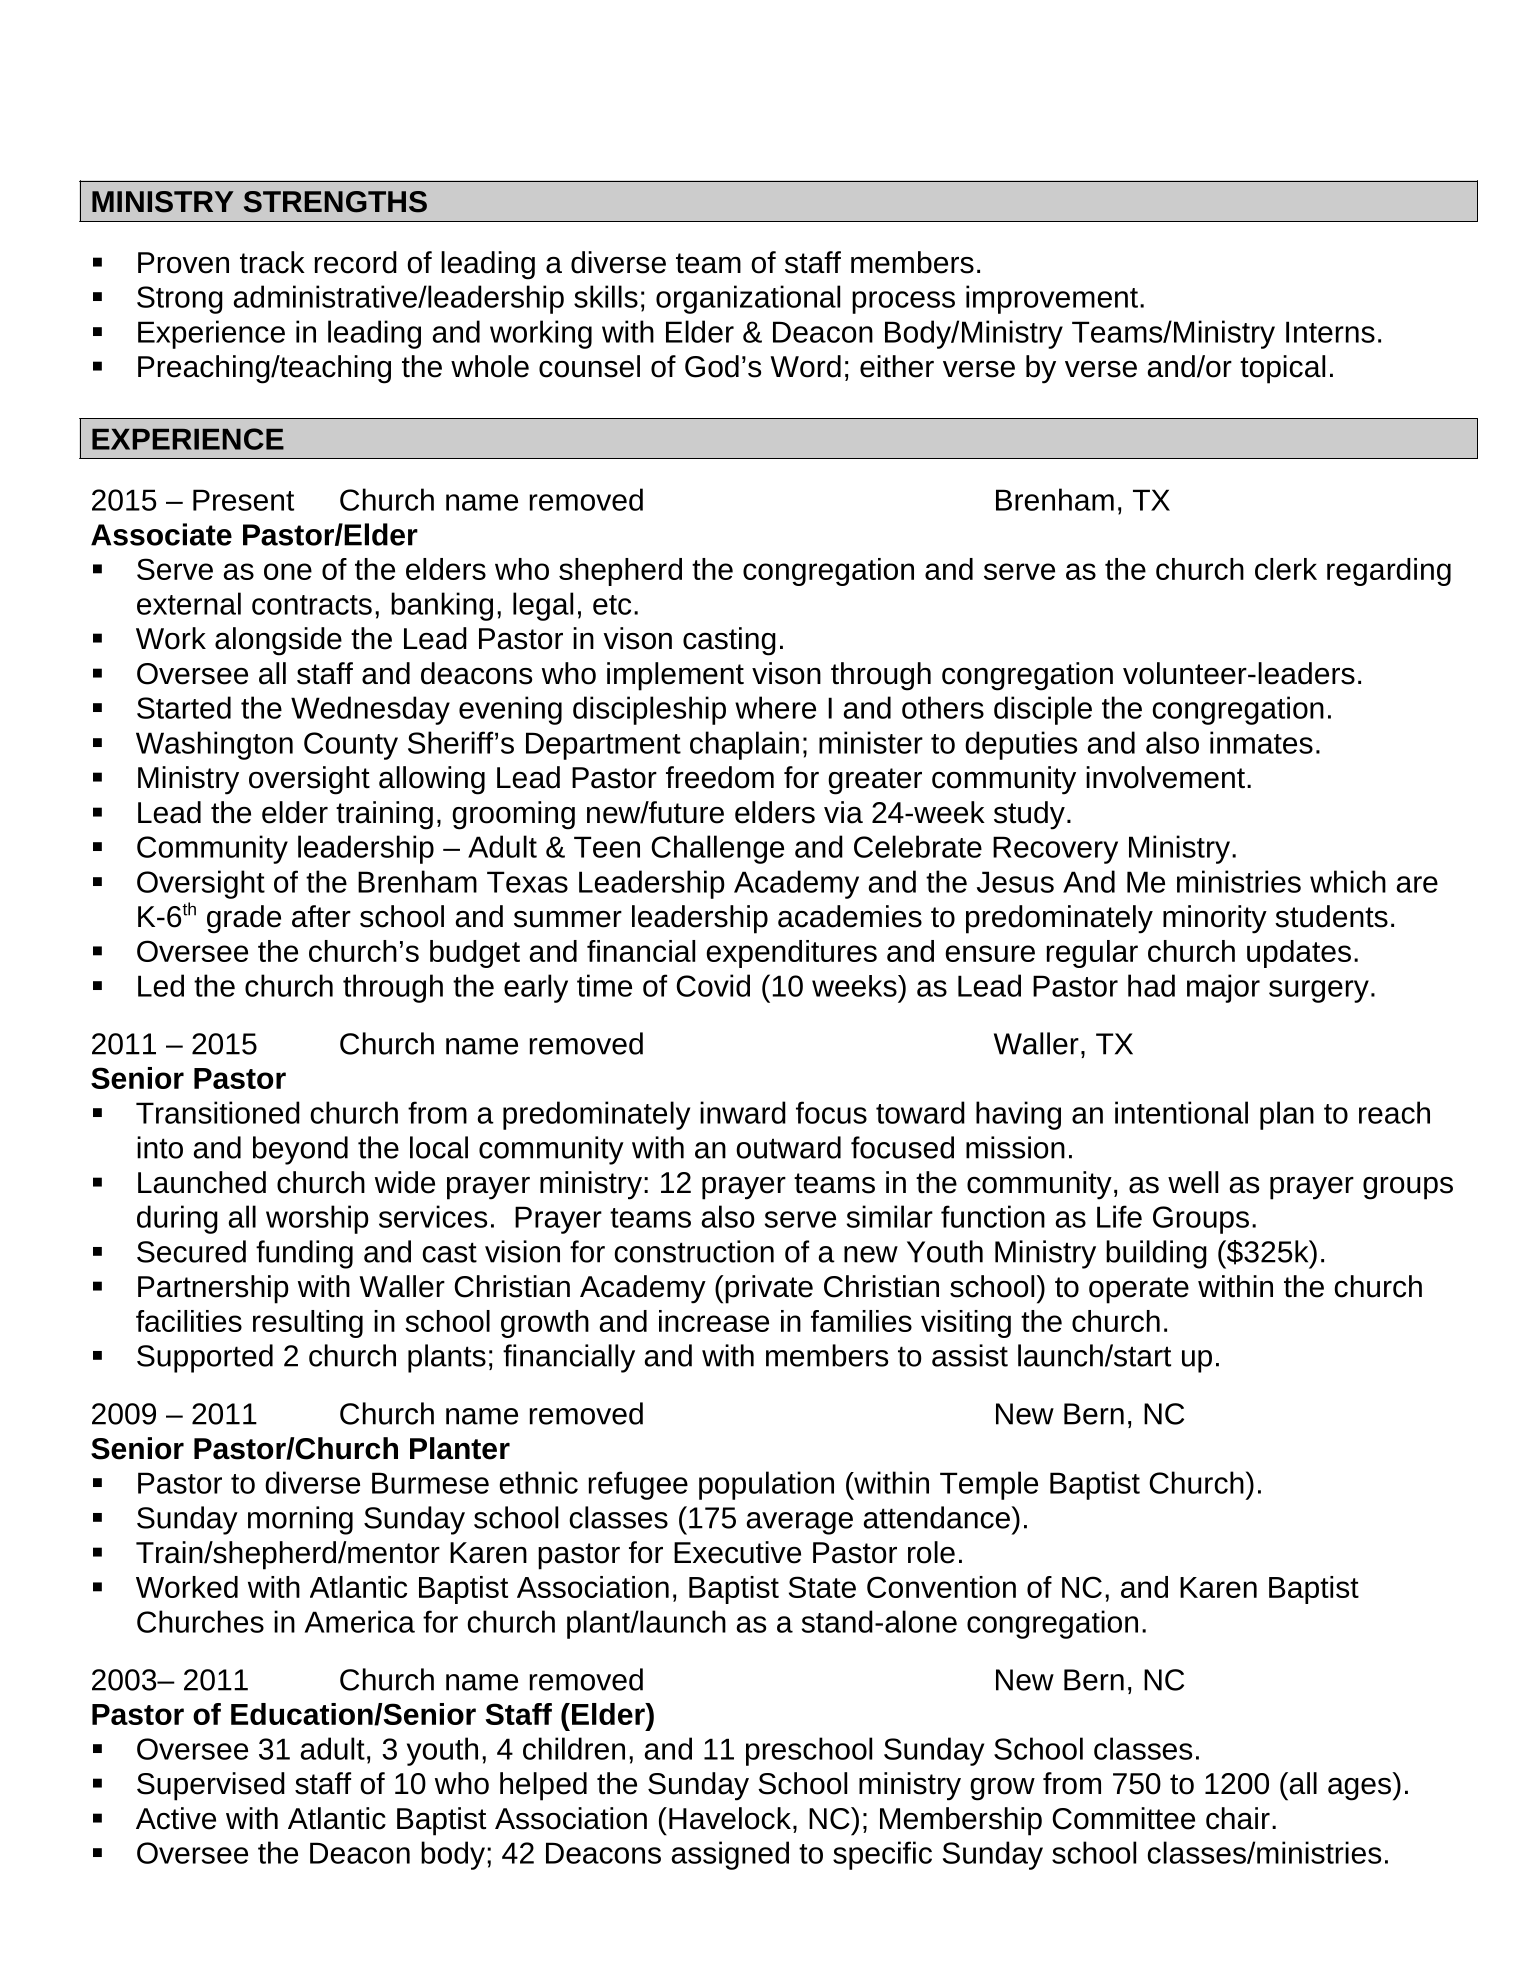  Describe the element at coordinates (211, 1786) in the document. I see `Supervised` at that location.
